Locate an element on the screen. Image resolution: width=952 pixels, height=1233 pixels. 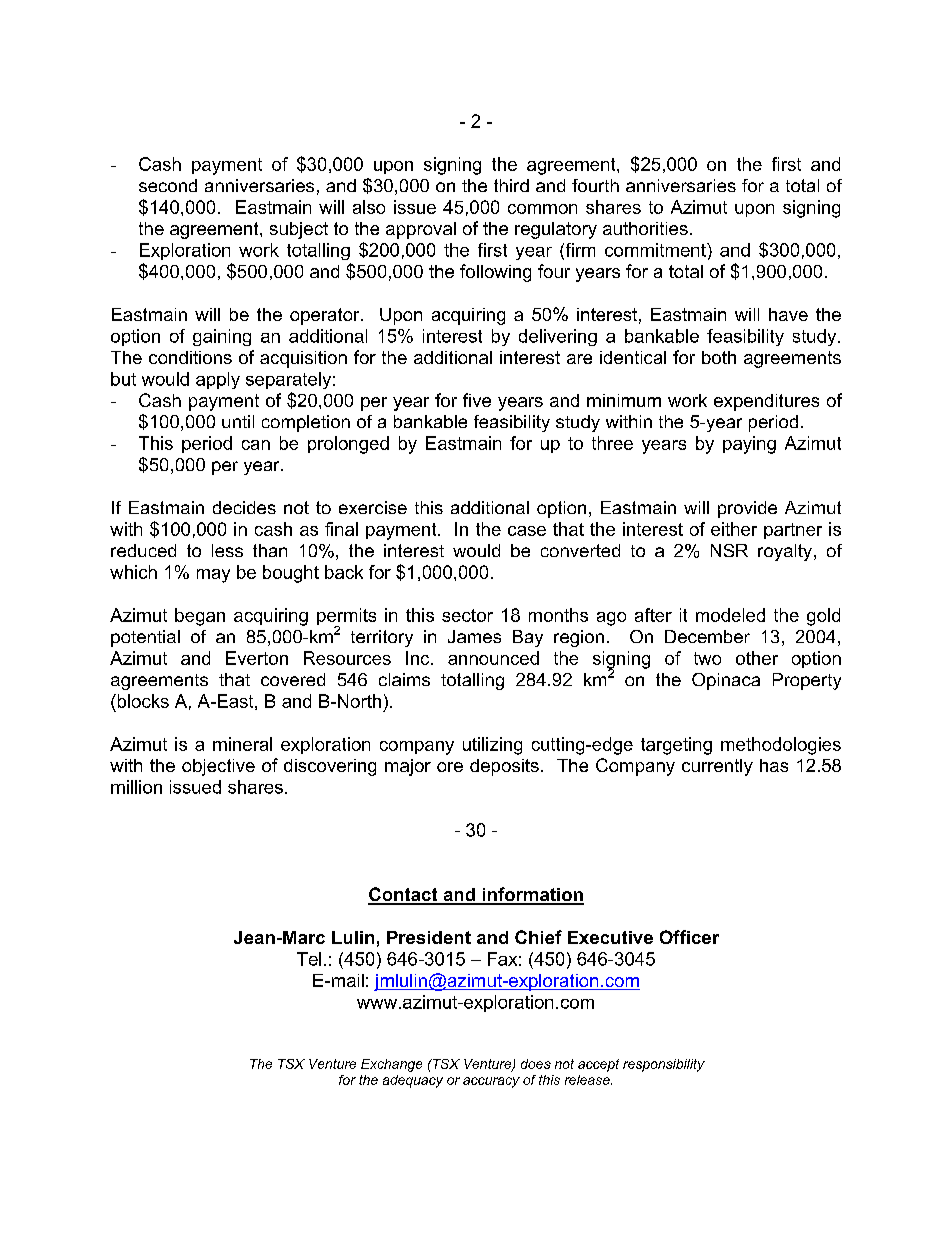
objective is located at coordinates (218, 767).
